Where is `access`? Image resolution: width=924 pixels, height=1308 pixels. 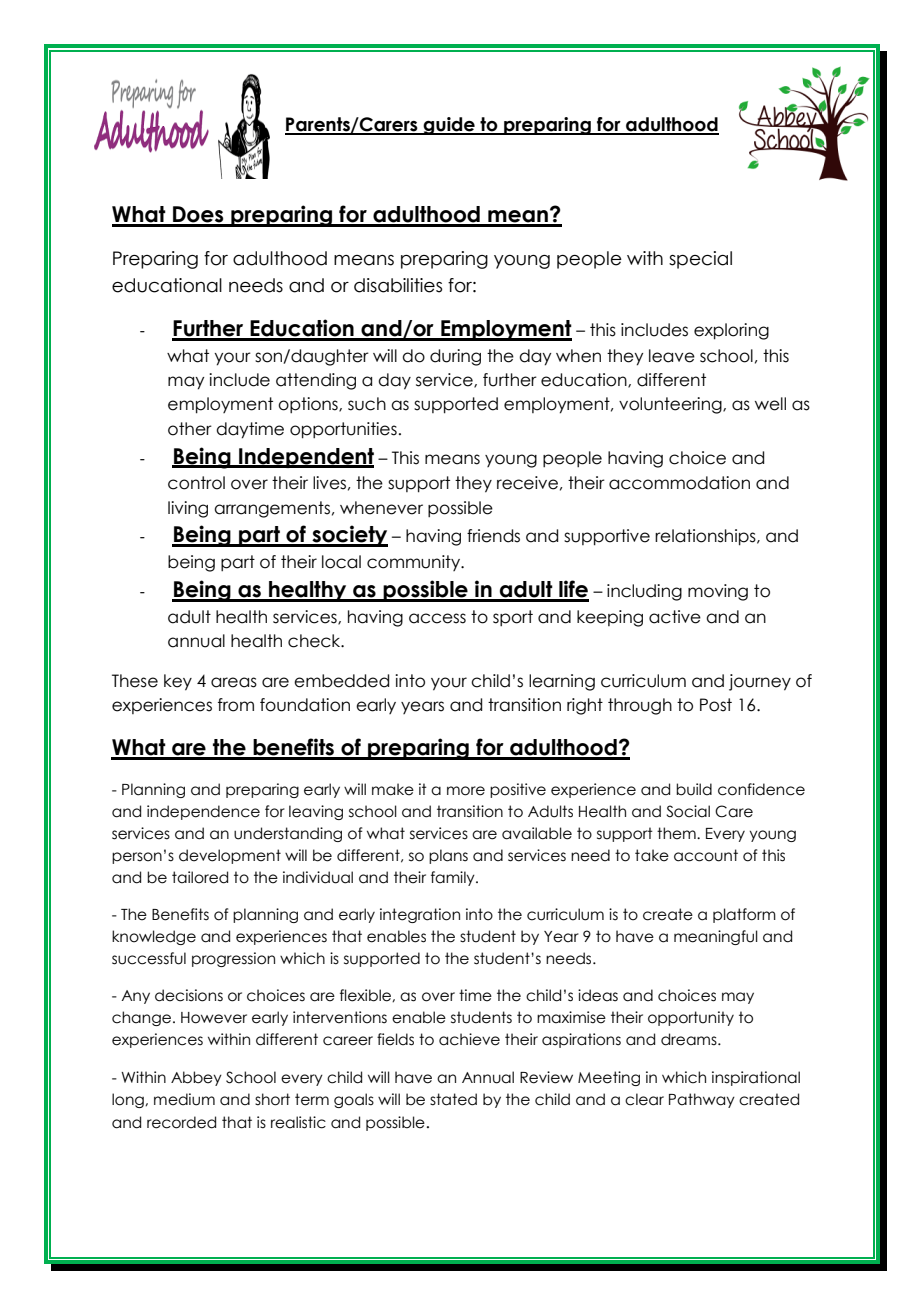 access is located at coordinates (437, 618).
